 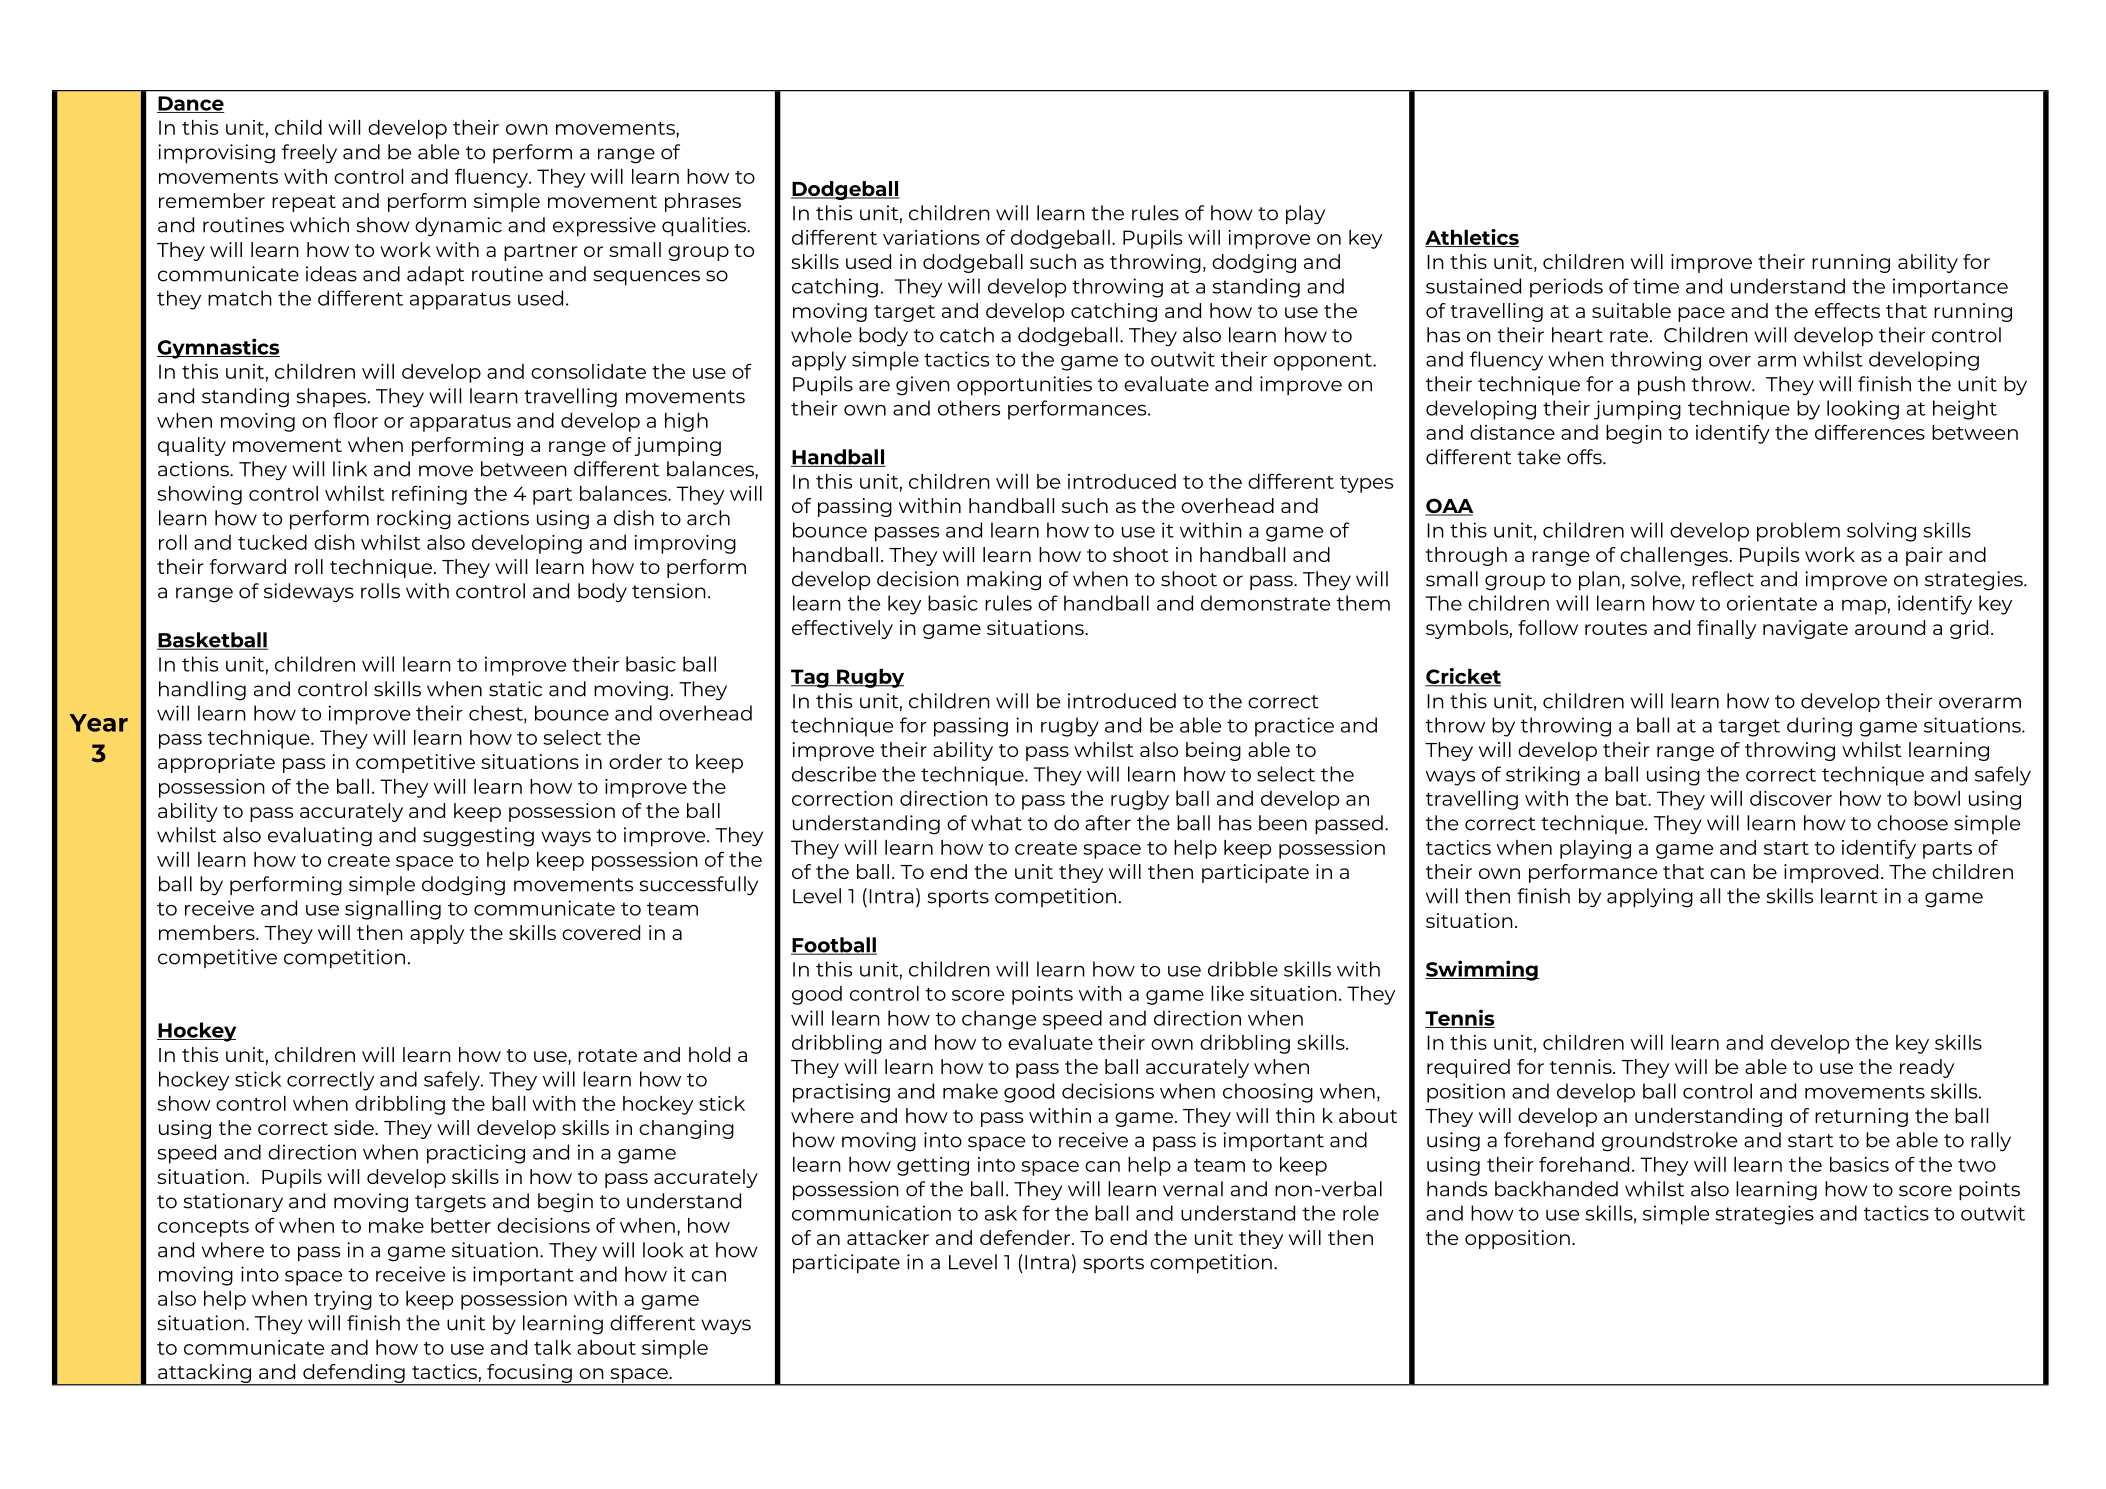 What do you see at coordinates (216, 763) in the screenshot?
I see `appropriate` at bounding box center [216, 763].
